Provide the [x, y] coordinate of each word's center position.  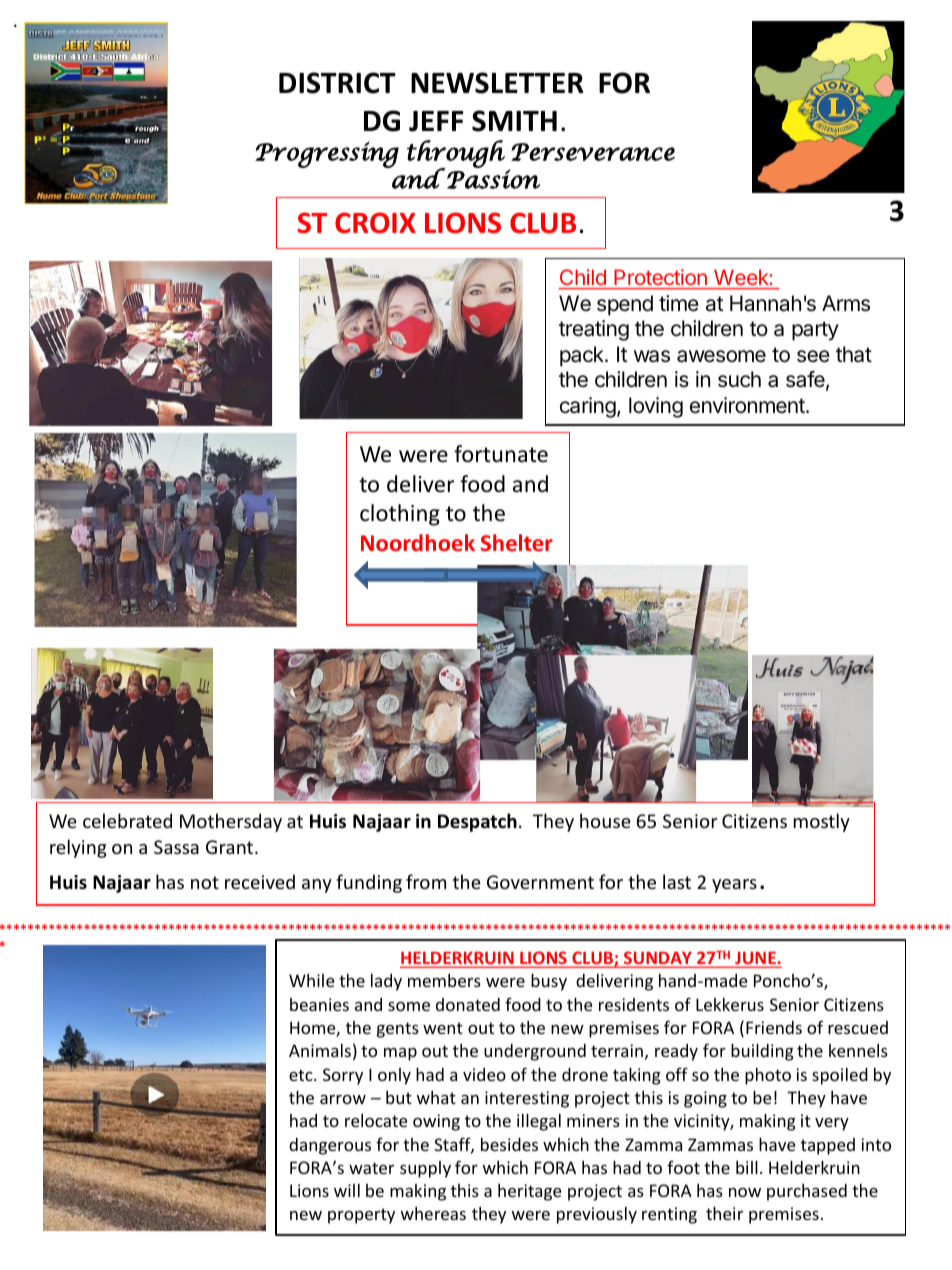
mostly [822, 822]
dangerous [330, 1146]
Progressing [327, 154]
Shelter [517, 542]
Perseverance [593, 152]
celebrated [127, 820]
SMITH [514, 121]
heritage [529, 1192]
